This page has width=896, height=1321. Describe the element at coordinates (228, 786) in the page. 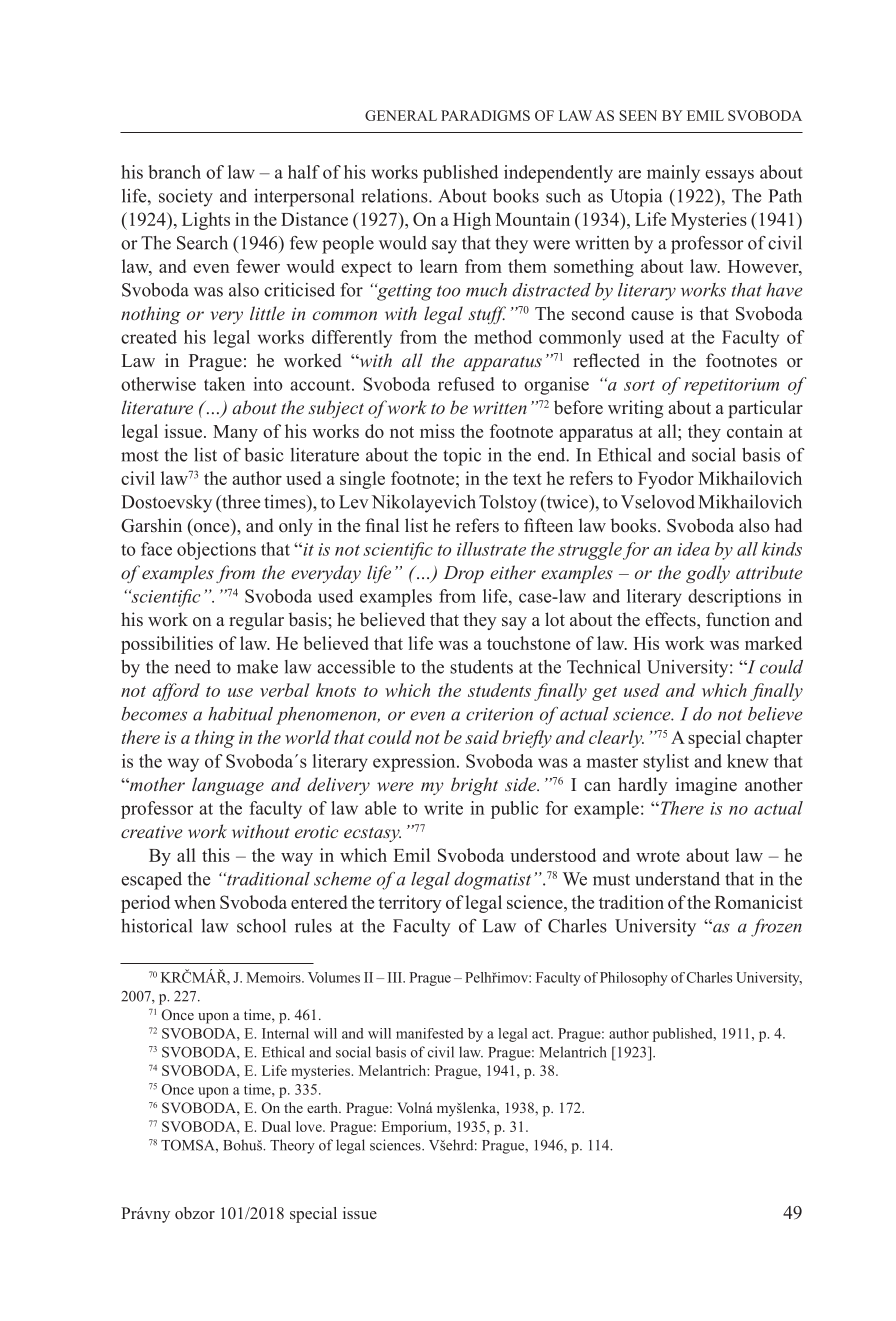

I see `language` at that location.
